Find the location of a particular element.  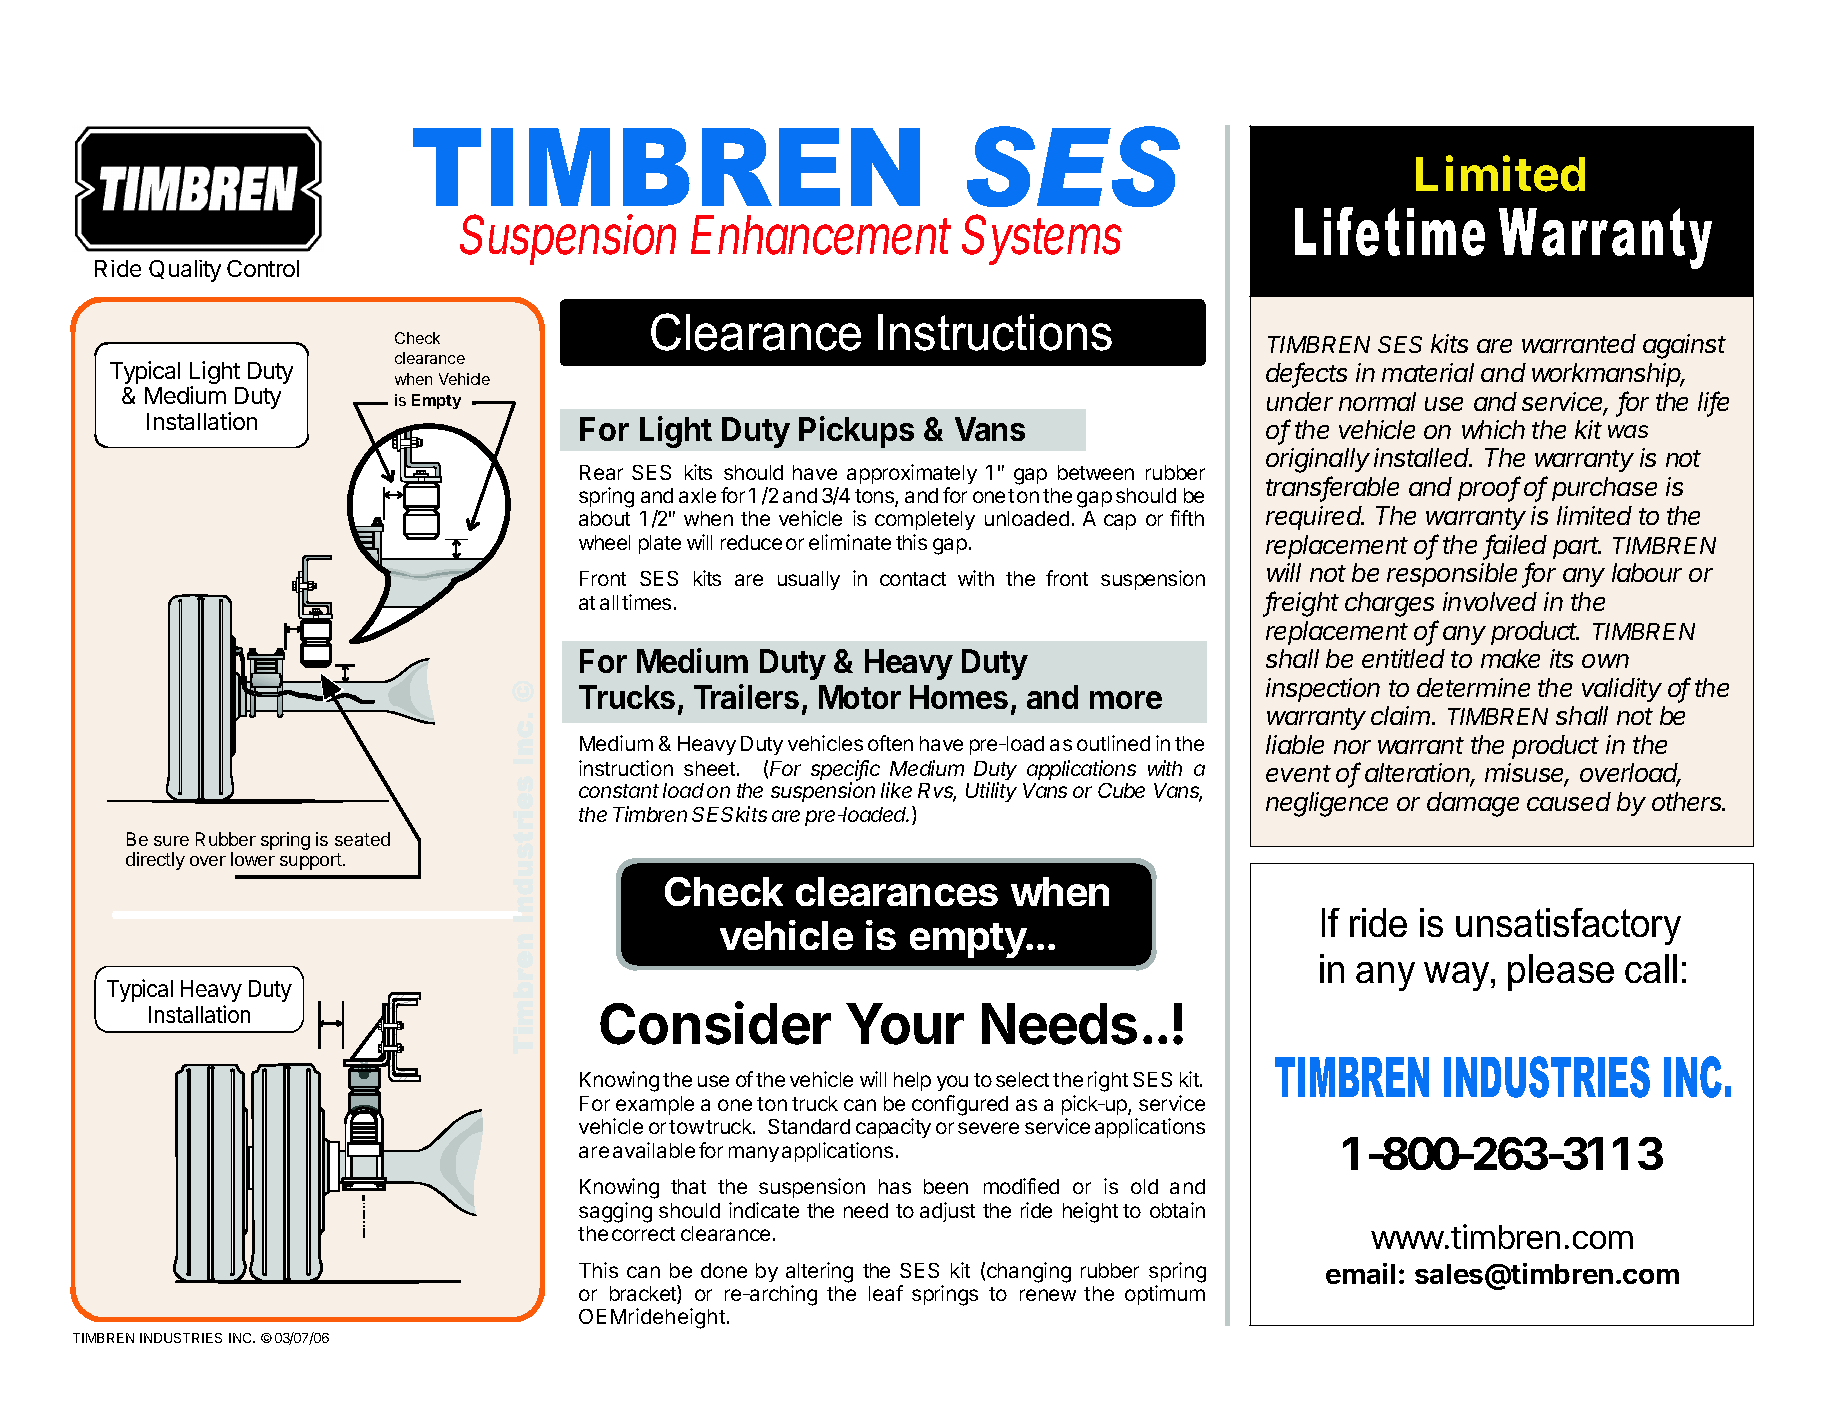

Your is located at coordinates (905, 1024).
